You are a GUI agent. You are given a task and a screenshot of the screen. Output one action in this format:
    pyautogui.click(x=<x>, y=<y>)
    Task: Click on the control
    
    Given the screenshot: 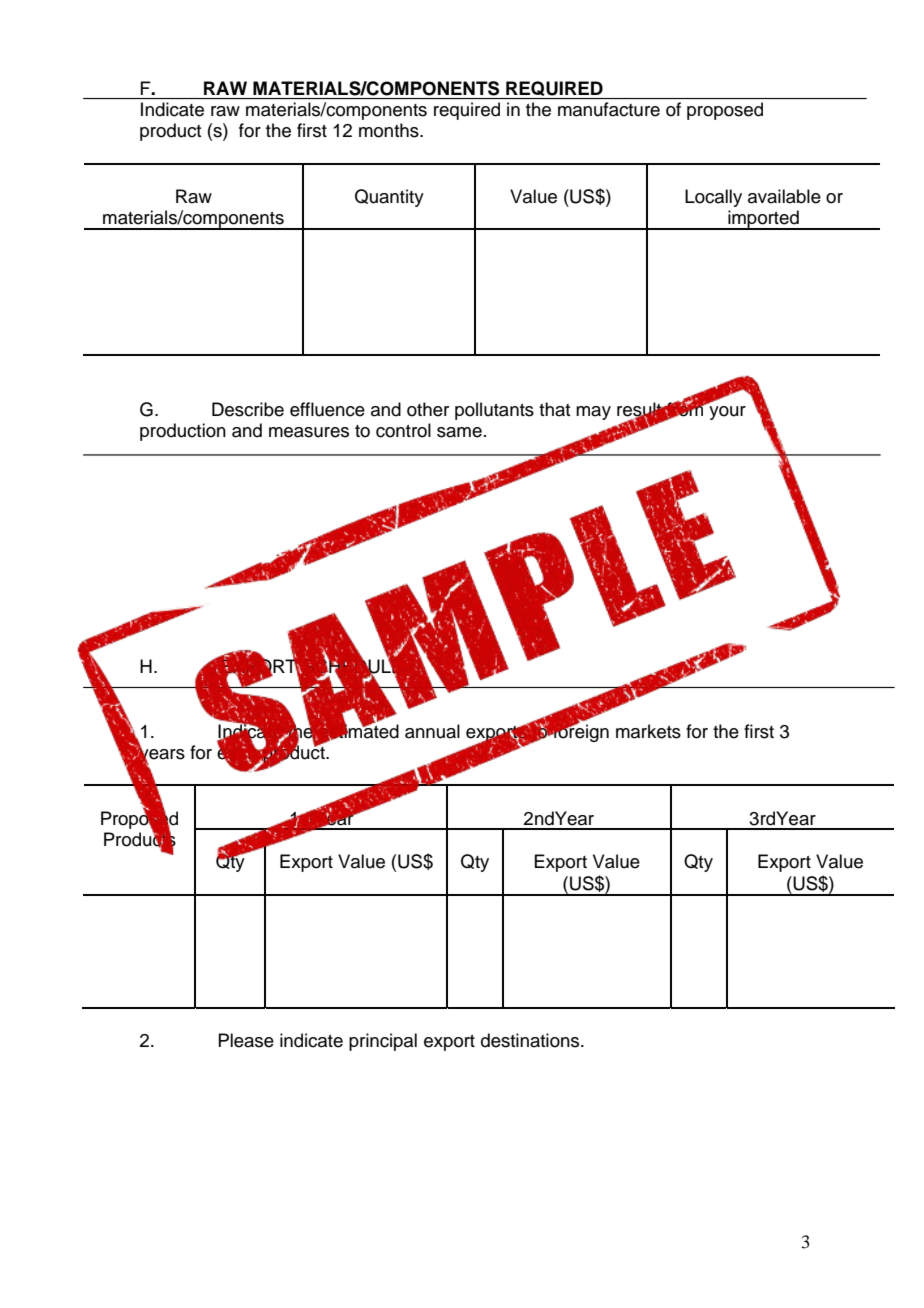 What is the action you would take?
    pyautogui.click(x=403, y=430)
